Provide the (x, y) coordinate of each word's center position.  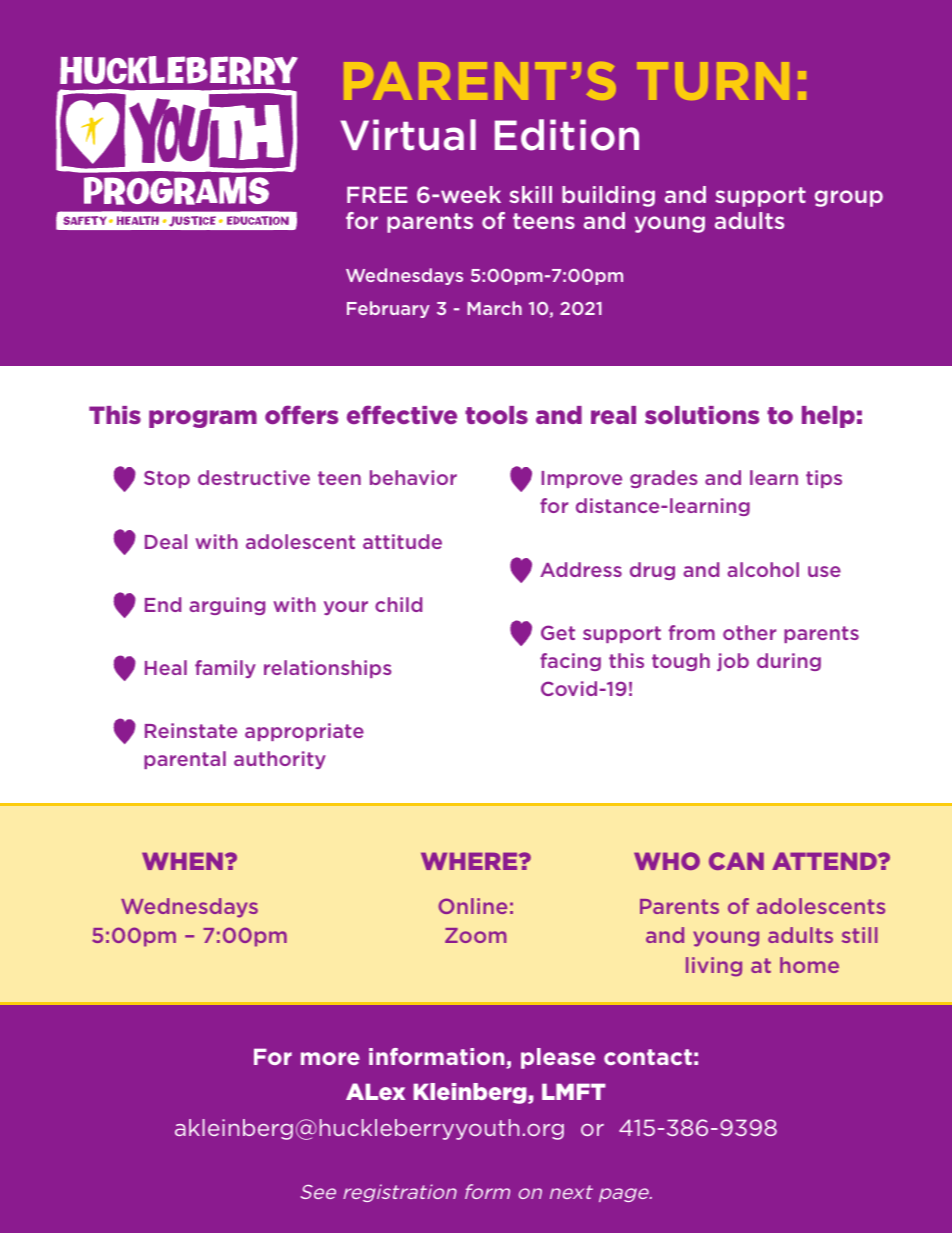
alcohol (763, 569)
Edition (567, 135)
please (558, 1058)
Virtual (408, 135)
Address (581, 569)
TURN (713, 81)
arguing (227, 606)
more (330, 1058)
